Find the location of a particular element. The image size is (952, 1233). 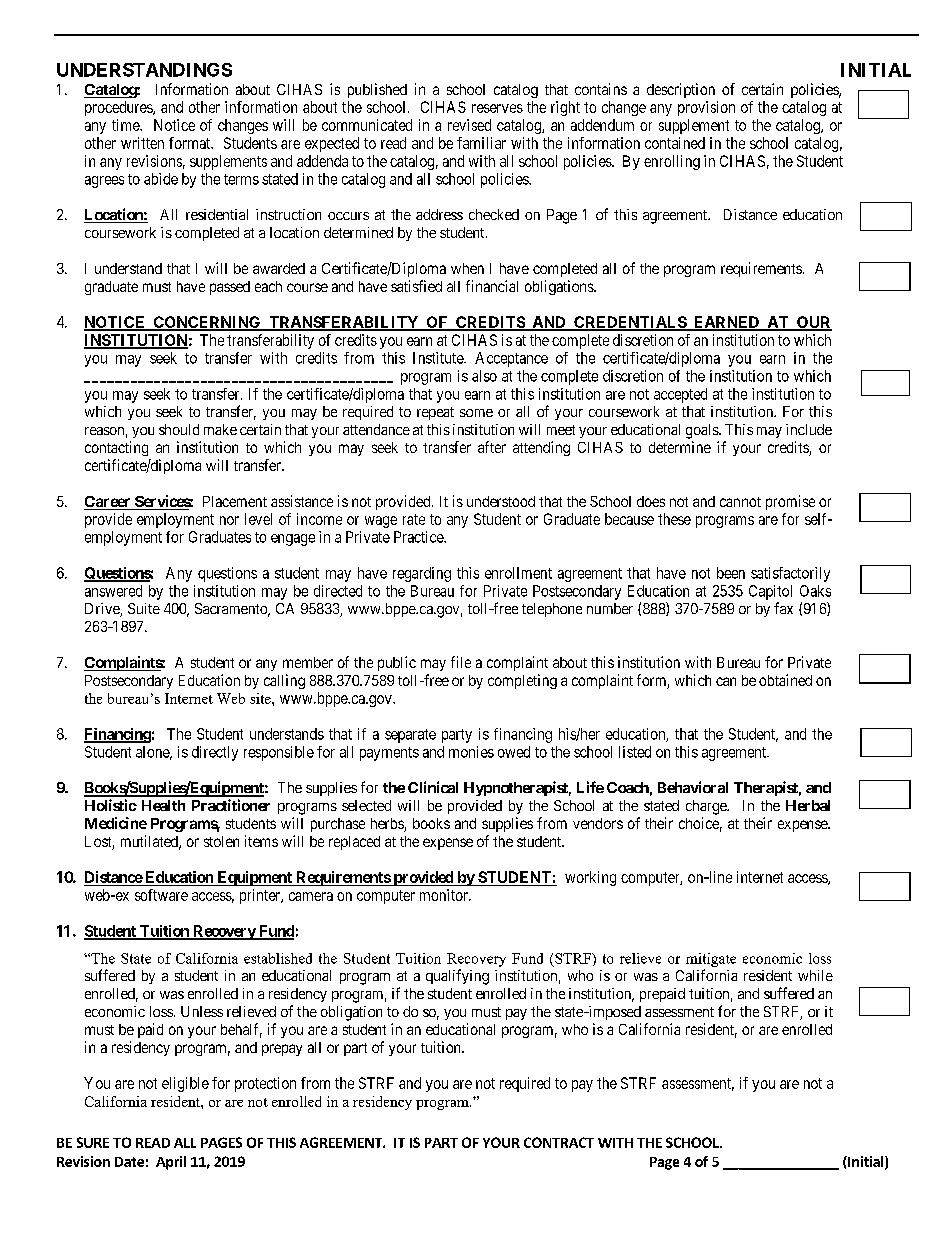

April is located at coordinates (171, 1163).
